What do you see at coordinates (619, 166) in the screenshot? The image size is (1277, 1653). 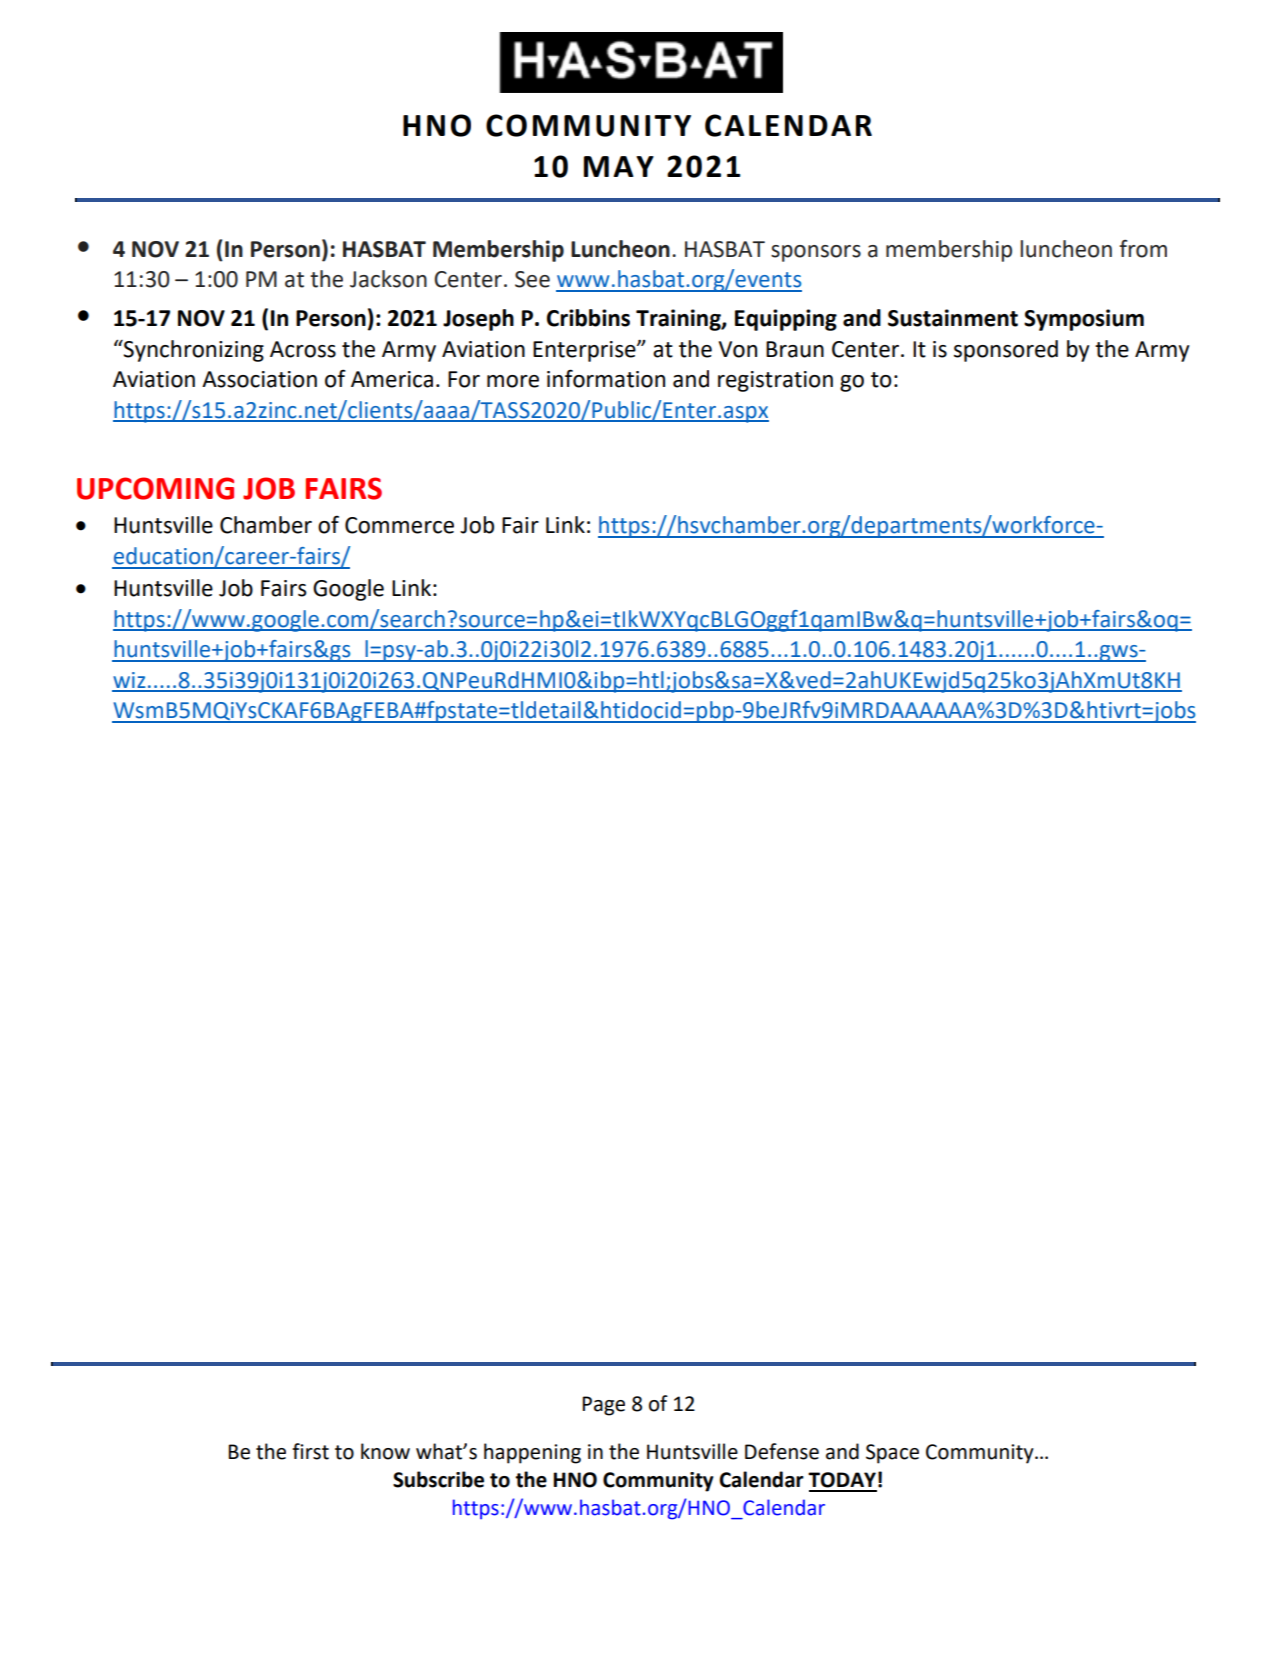 I see `MAY` at bounding box center [619, 166].
